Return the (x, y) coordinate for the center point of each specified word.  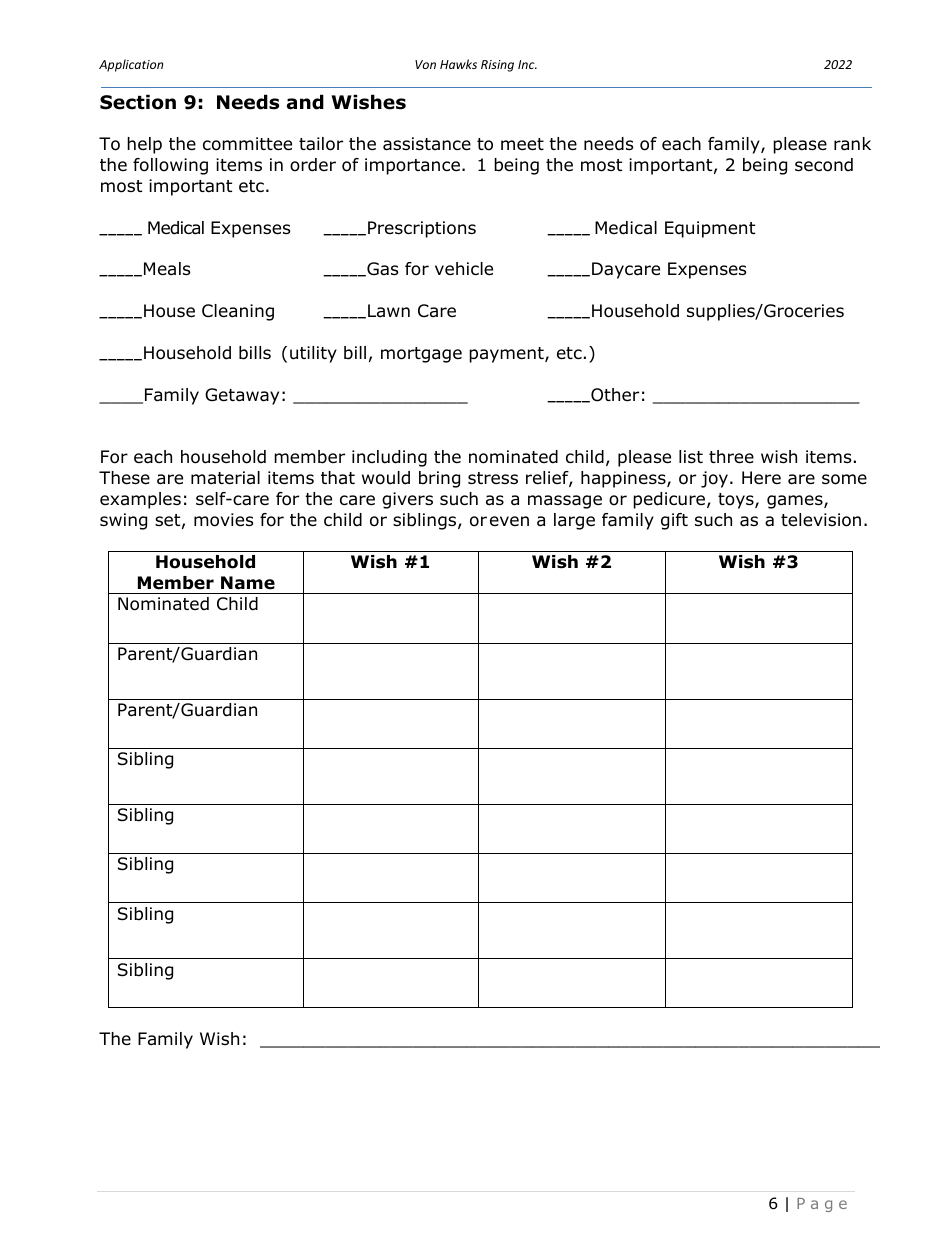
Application (131, 65)
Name (248, 583)
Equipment (710, 229)
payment (507, 355)
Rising (497, 66)
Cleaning (238, 312)
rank (852, 144)
